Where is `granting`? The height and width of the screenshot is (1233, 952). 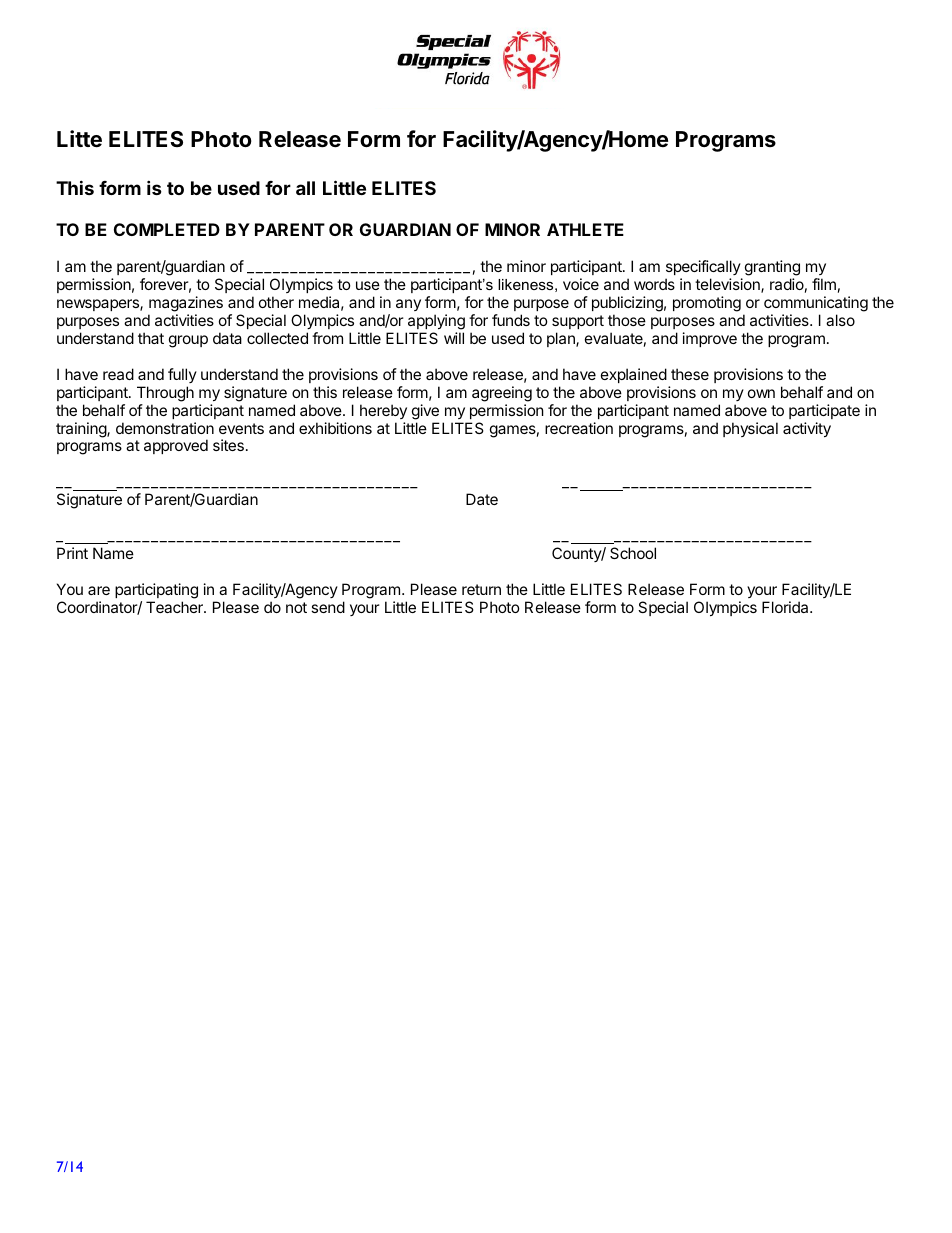
granting is located at coordinates (772, 269).
